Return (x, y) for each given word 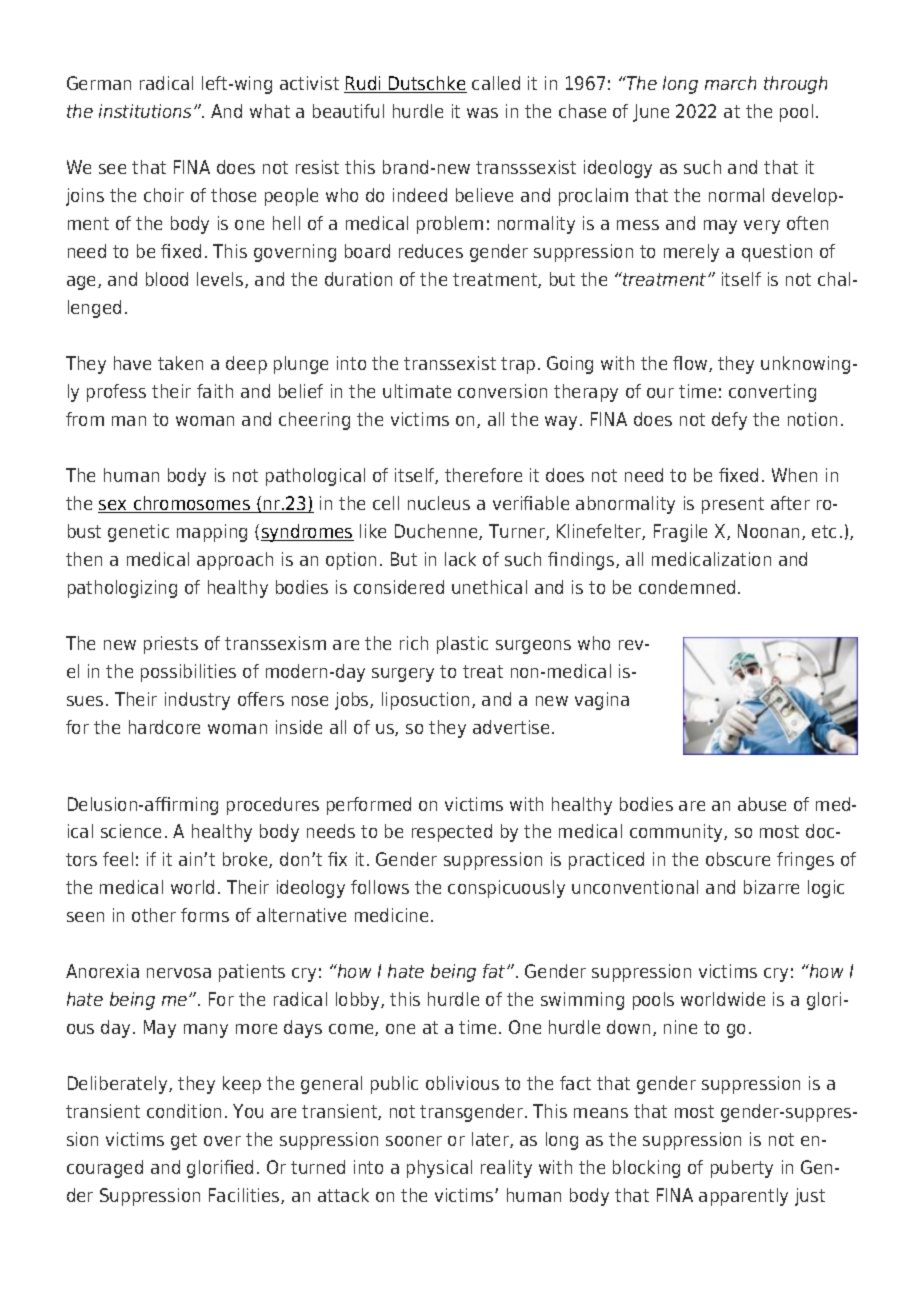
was (482, 113)
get (184, 1141)
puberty (742, 1169)
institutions (145, 111)
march (730, 83)
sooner (414, 1141)
